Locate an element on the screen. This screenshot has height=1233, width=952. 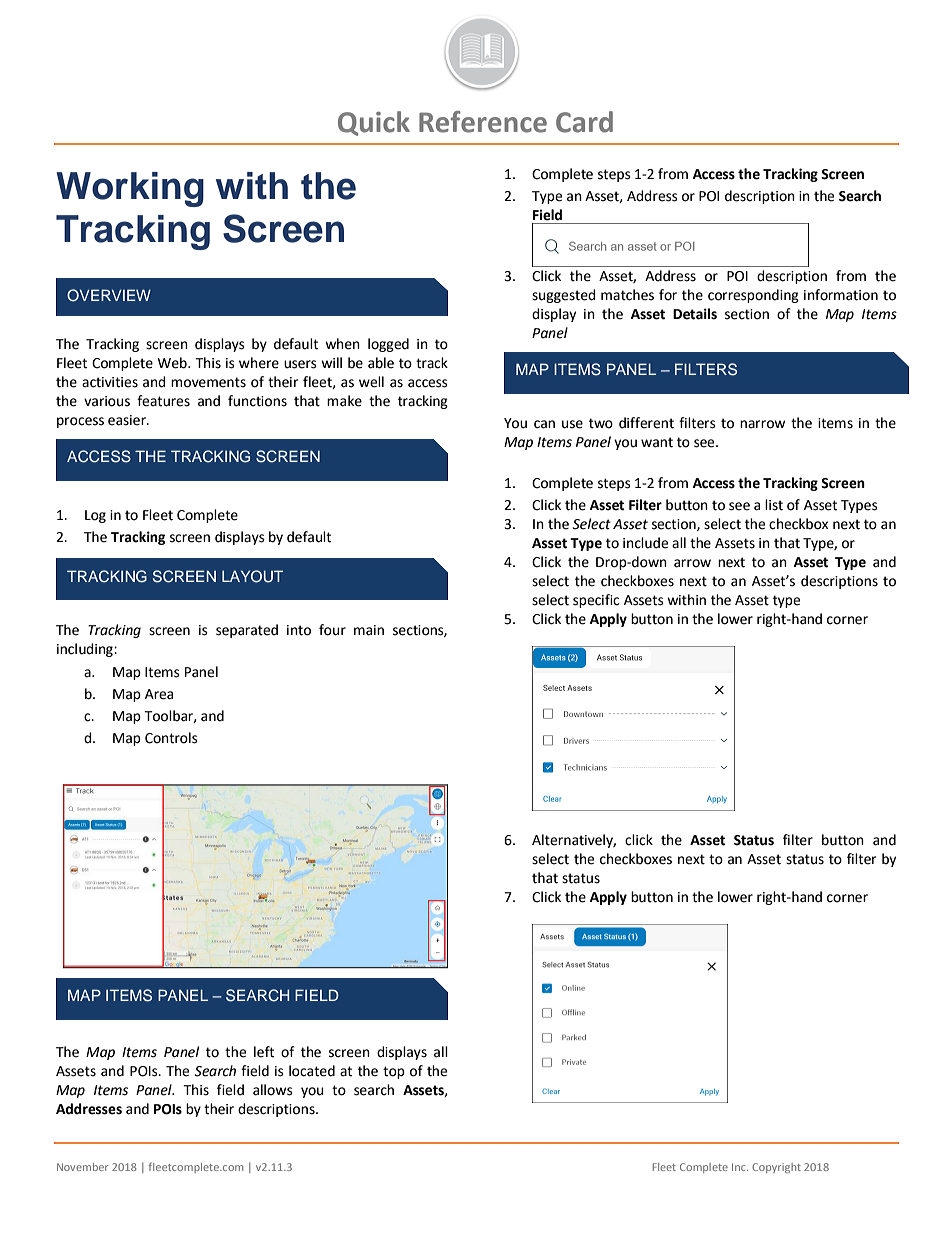
located is located at coordinates (312, 1071).
